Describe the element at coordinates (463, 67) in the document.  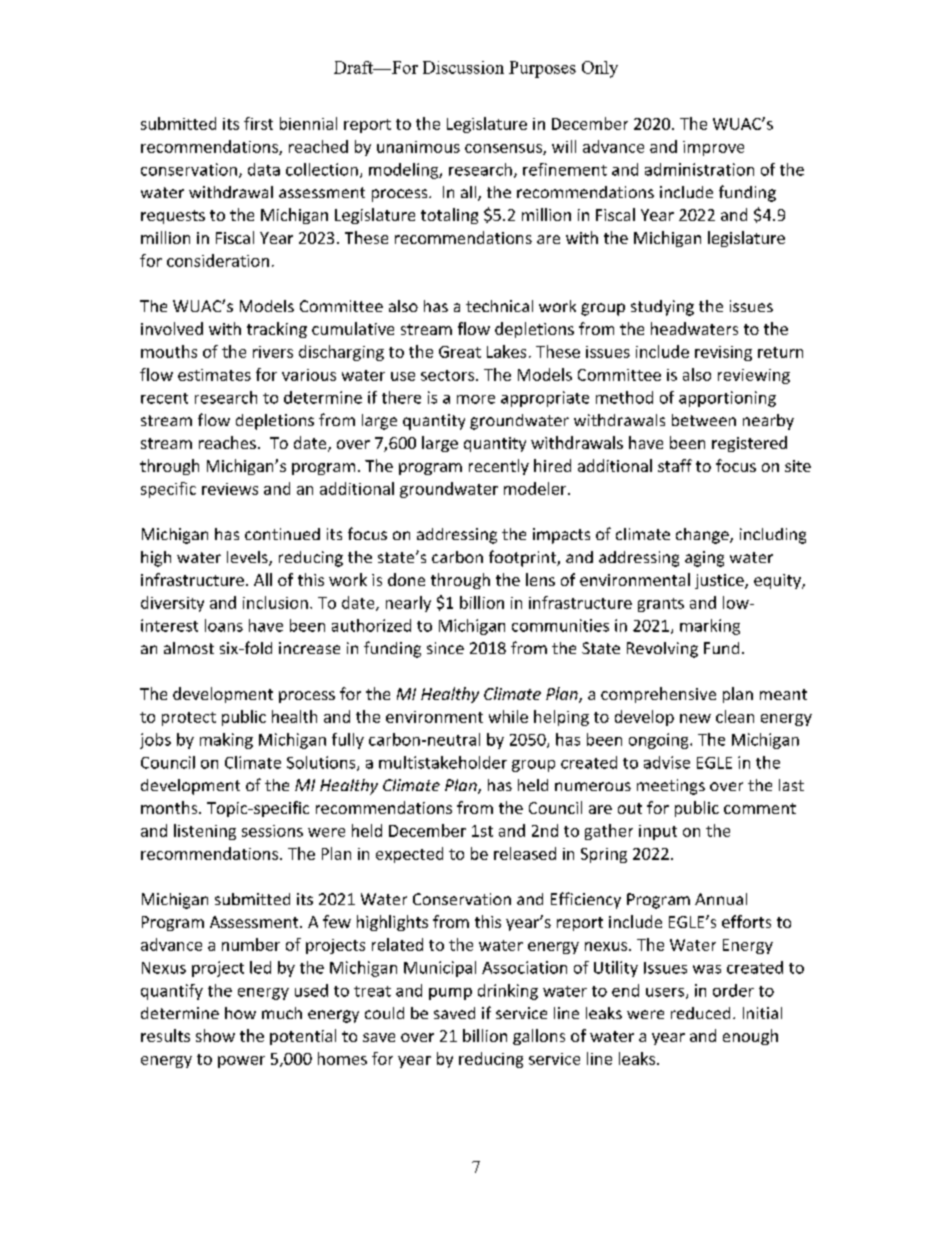
I see `Discussion` at that location.
